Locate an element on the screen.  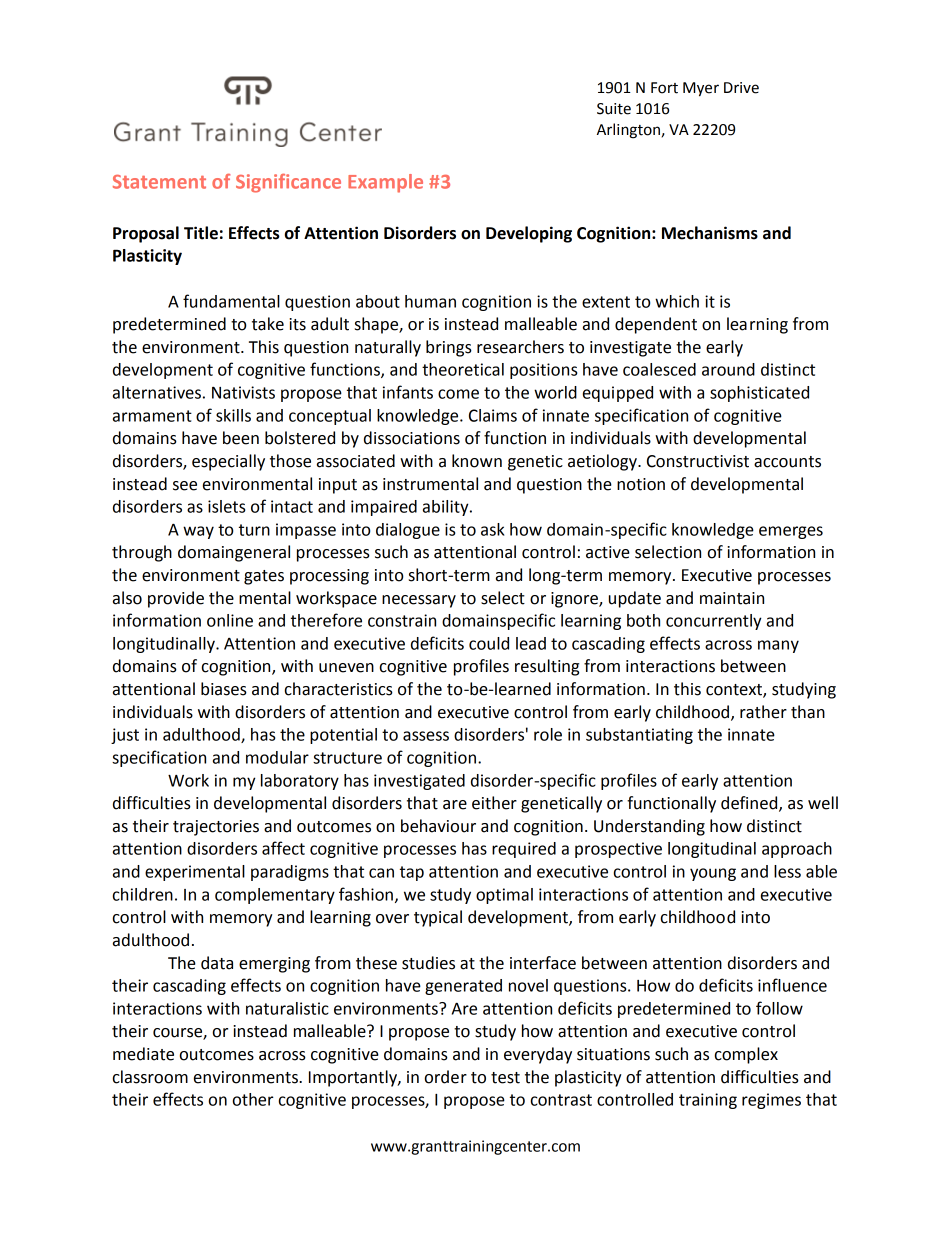
provide is located at coordinates (176, 599).
